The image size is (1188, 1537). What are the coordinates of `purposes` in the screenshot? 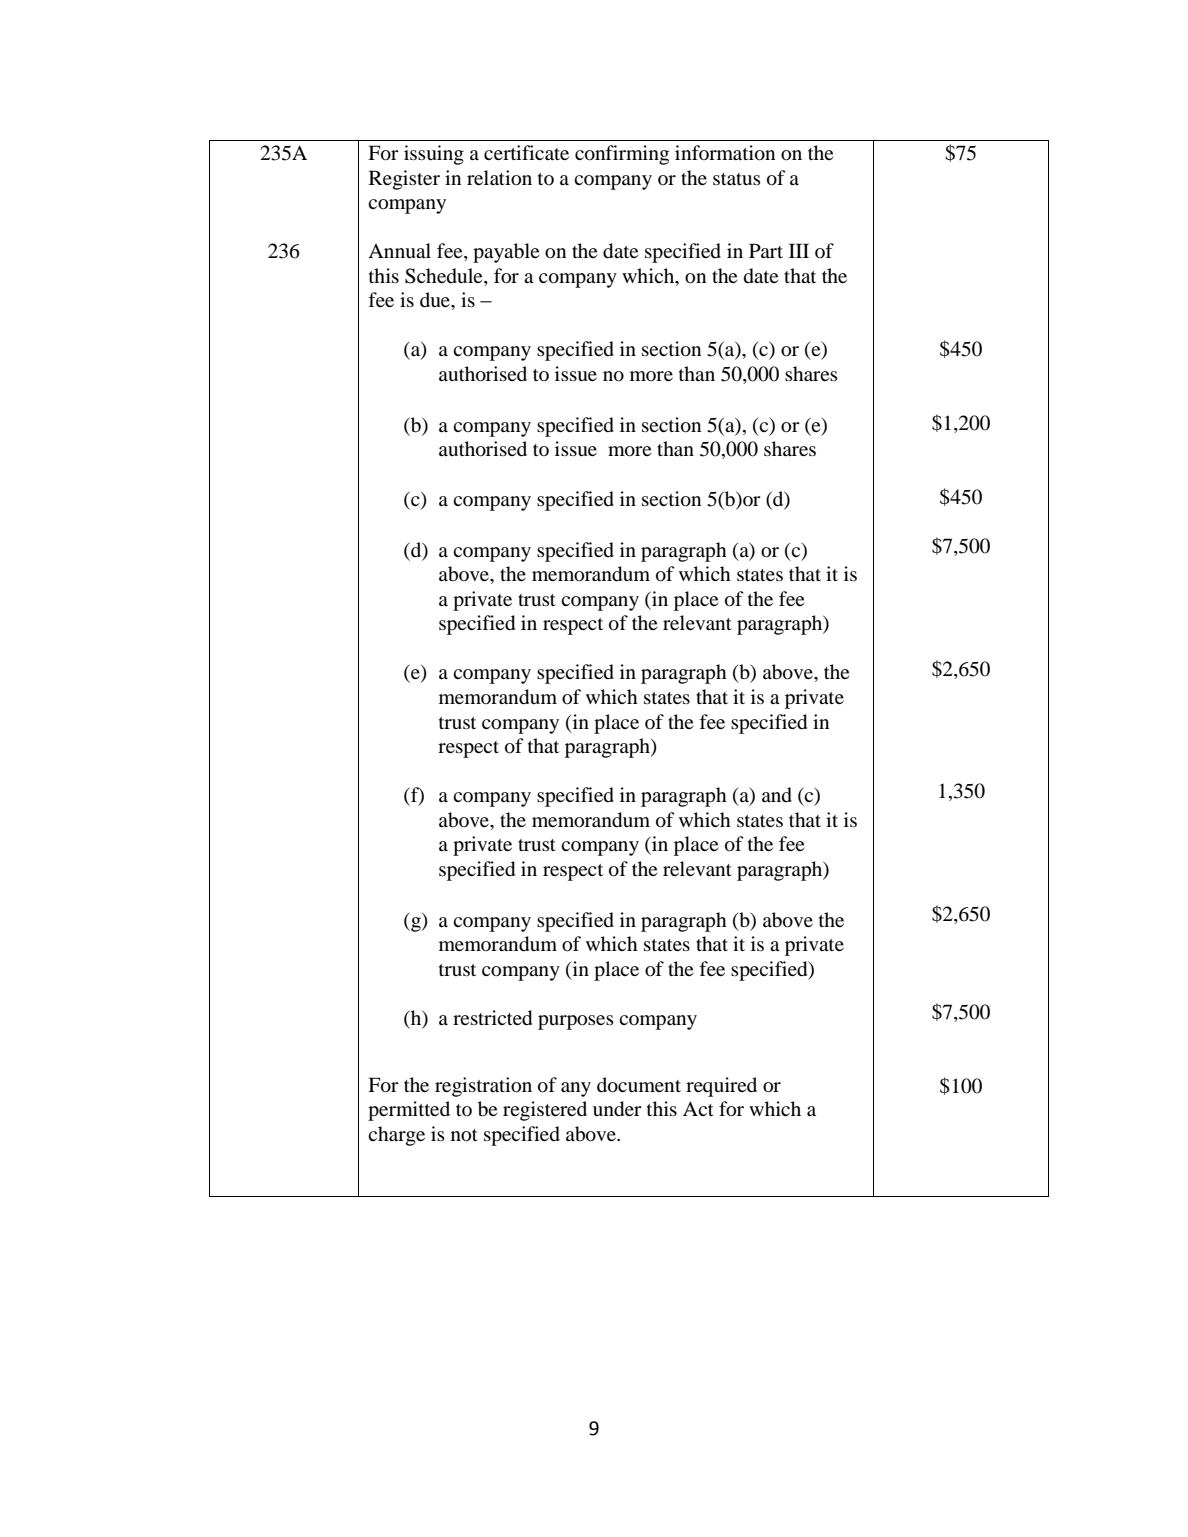 It's located at (576, 1022).
